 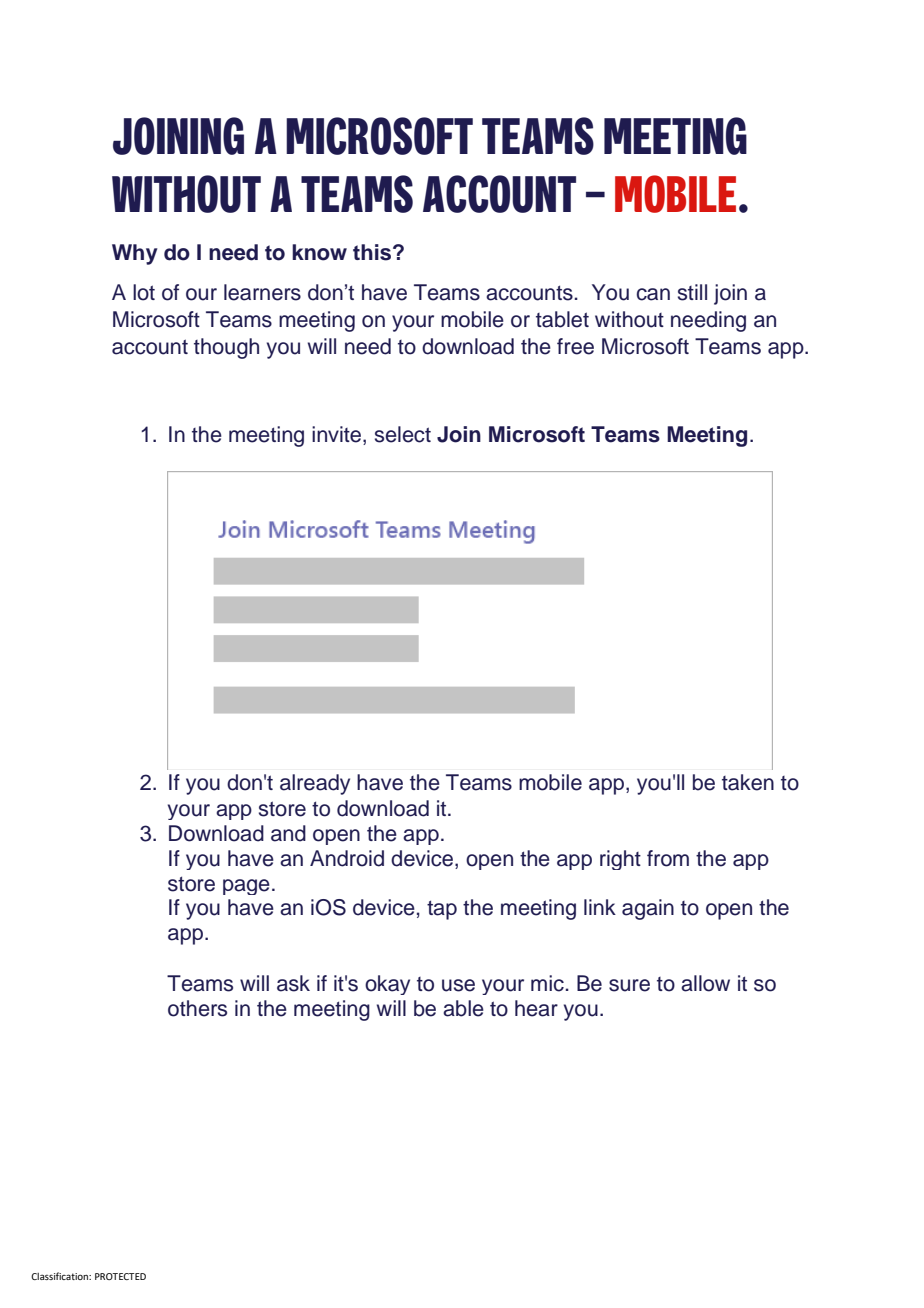 I want to click on use, so click(x=458, y=985).
